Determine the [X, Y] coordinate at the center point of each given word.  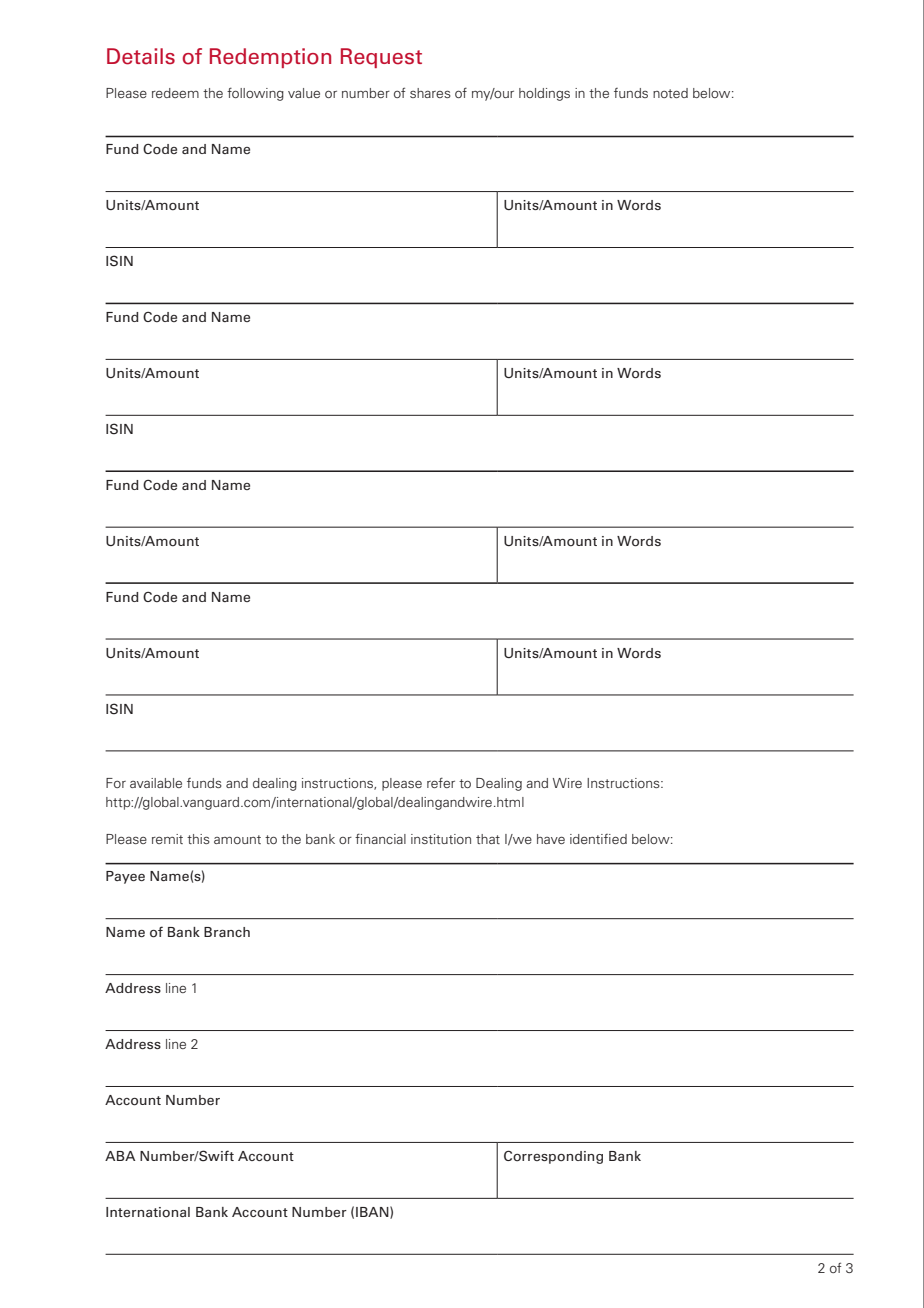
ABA [120, 1156]
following [255, 94]
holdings [544, 94]
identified [598, 839]
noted [670, 93]
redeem [175, 93]
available [156, 783]
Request [381, 58]
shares [430, 93]
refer [441, 782]
